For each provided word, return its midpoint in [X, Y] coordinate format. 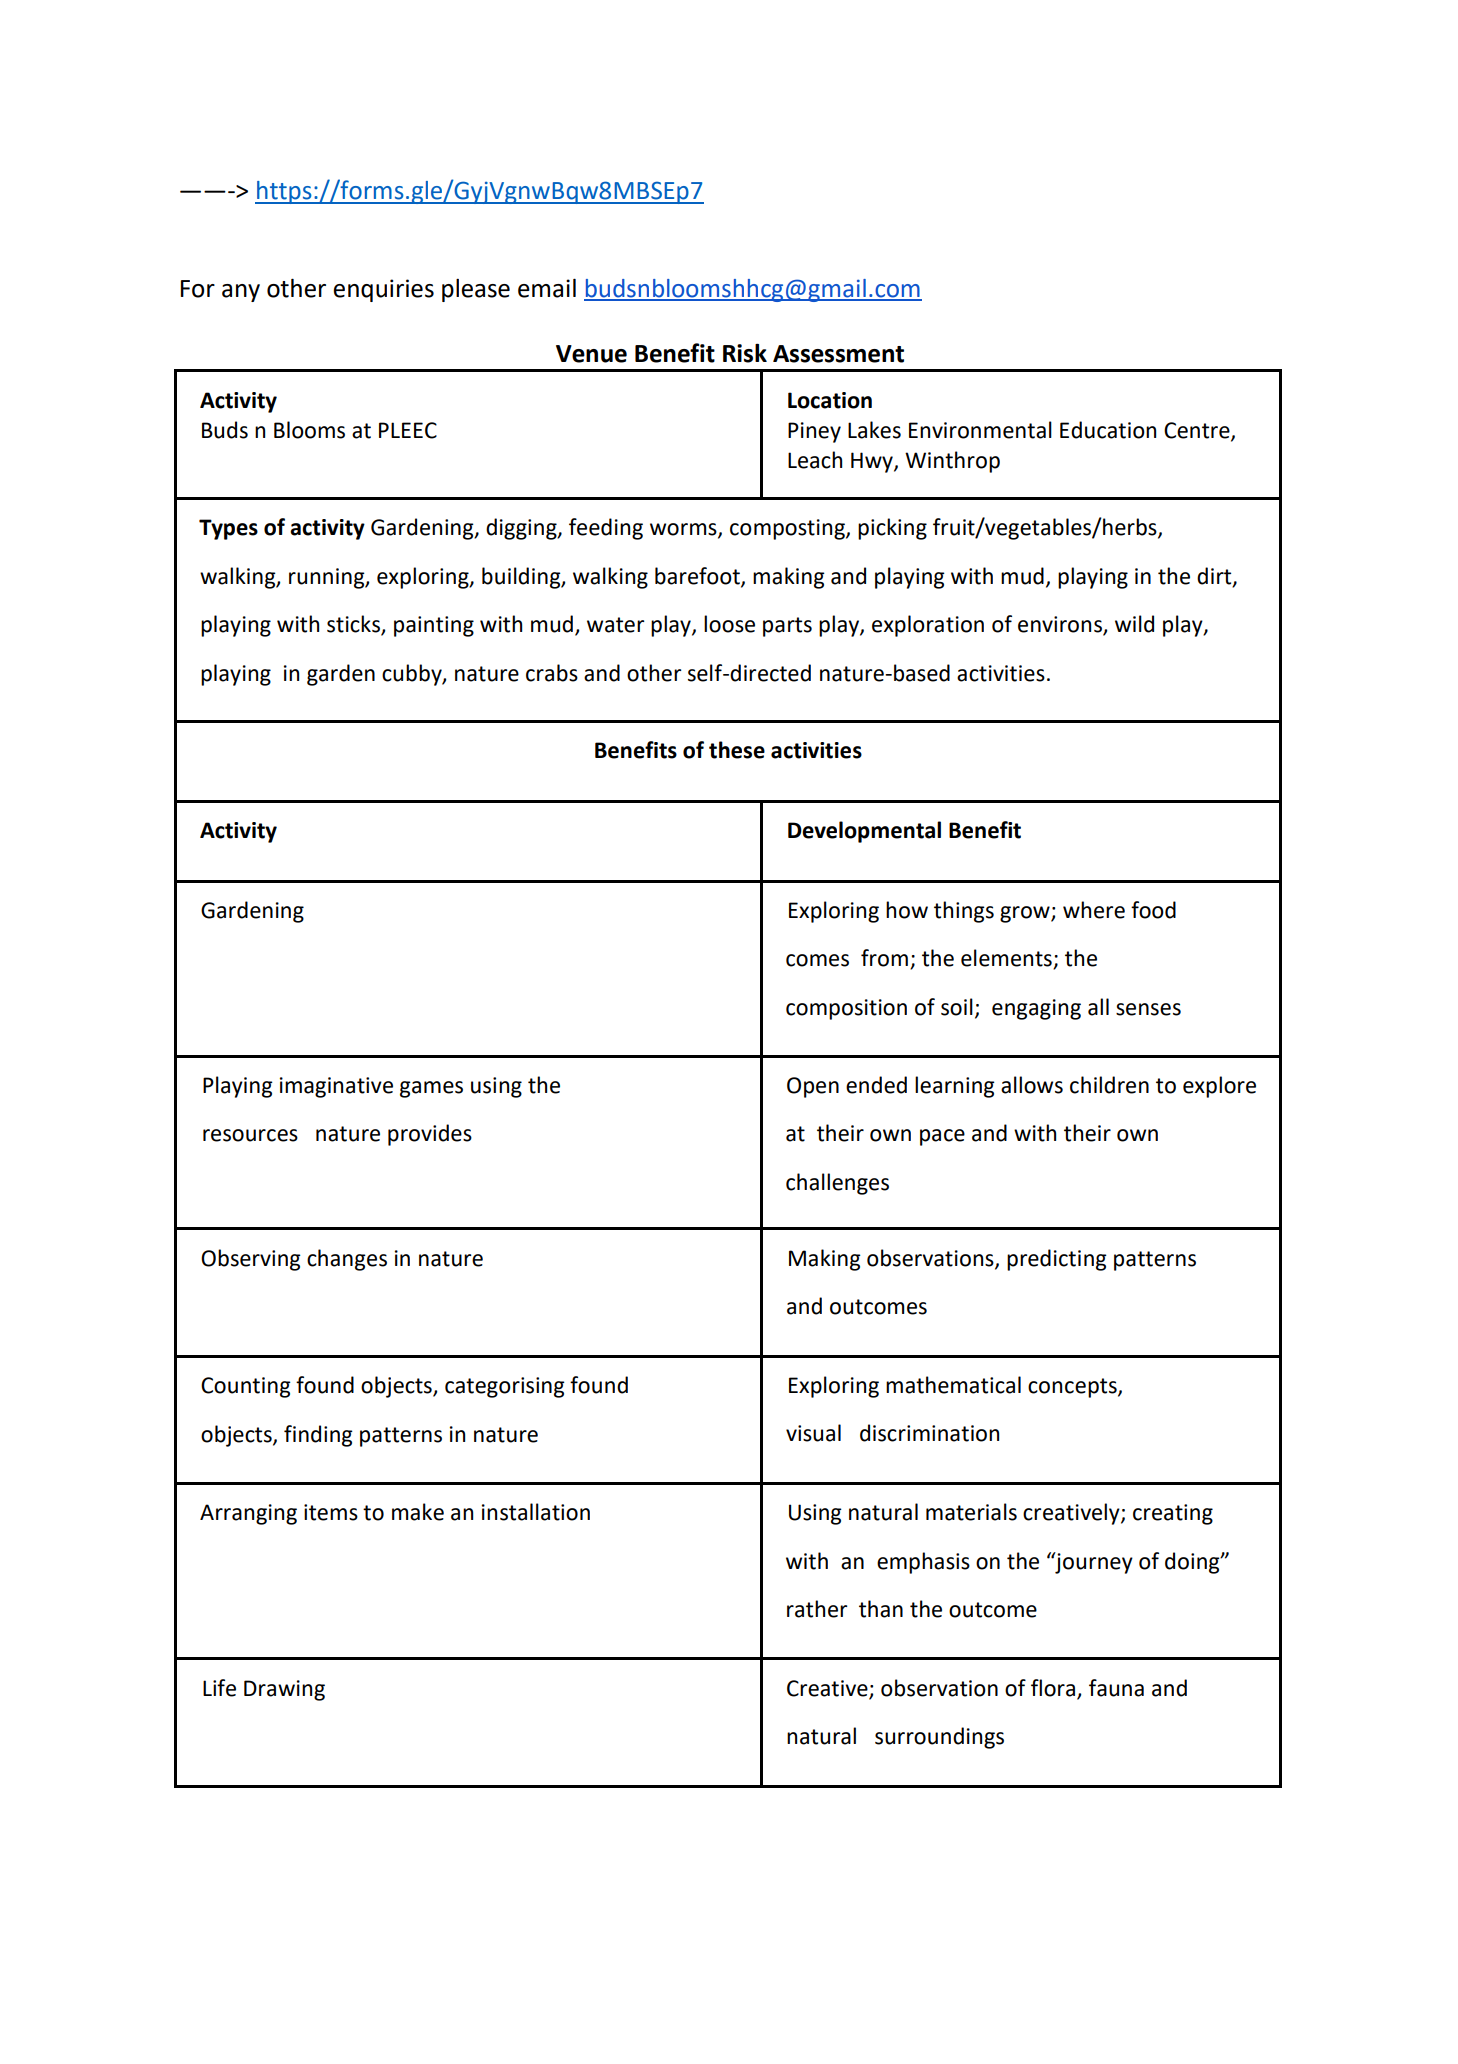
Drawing [284, 1690]
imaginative [336, 1087]
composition [846, 1009]
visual [813, 1433]
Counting [246, 1387]
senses [1148, 1009]
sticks [354, 625]
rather [817, 1609]
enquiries [383, 290]
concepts [1073, 1388]
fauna [1116, 1688]
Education [1108, 430]
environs [1061, 625]
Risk [745, 353]
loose [729, 624]
